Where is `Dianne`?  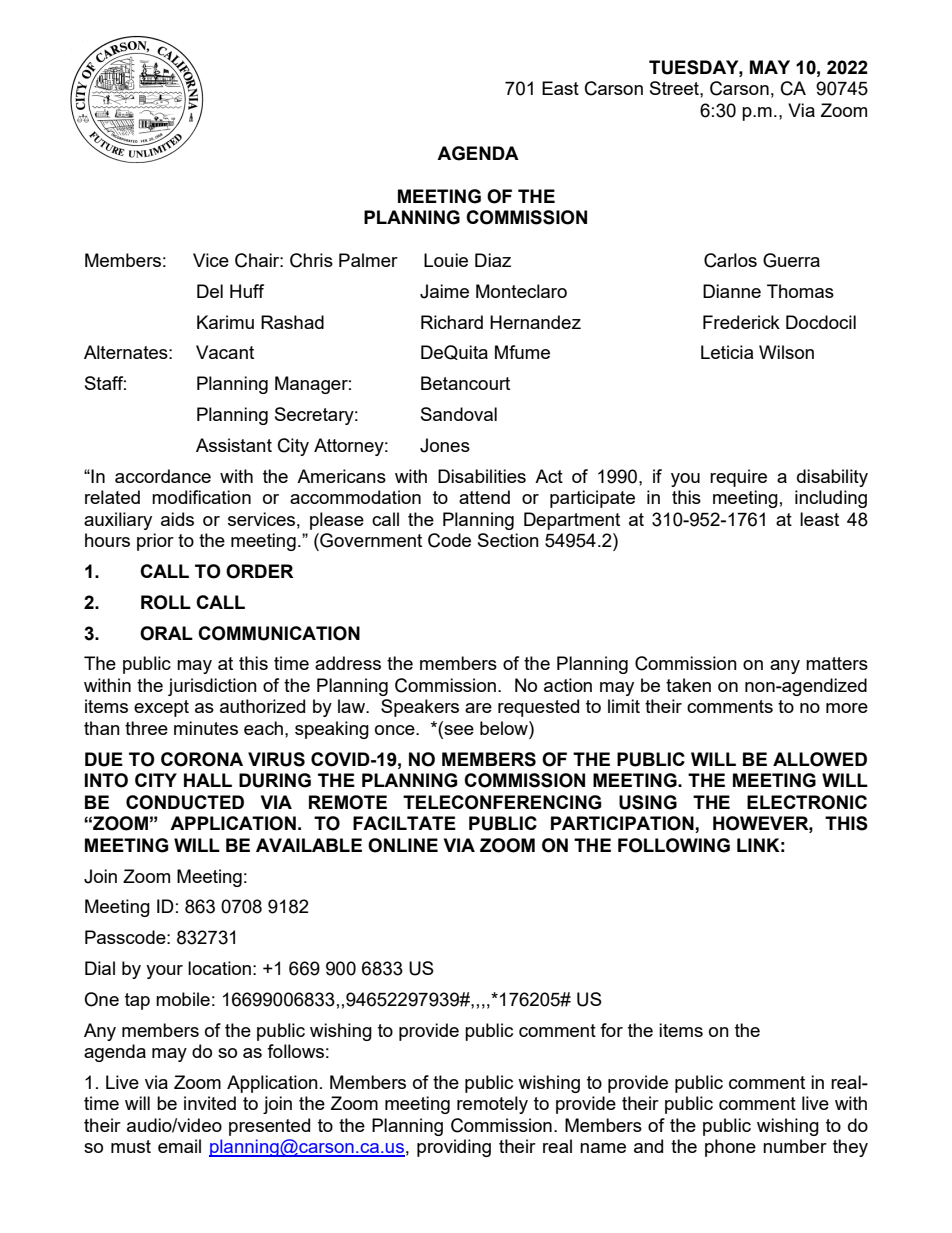 Dianne is located at coordinates (732, 291).
